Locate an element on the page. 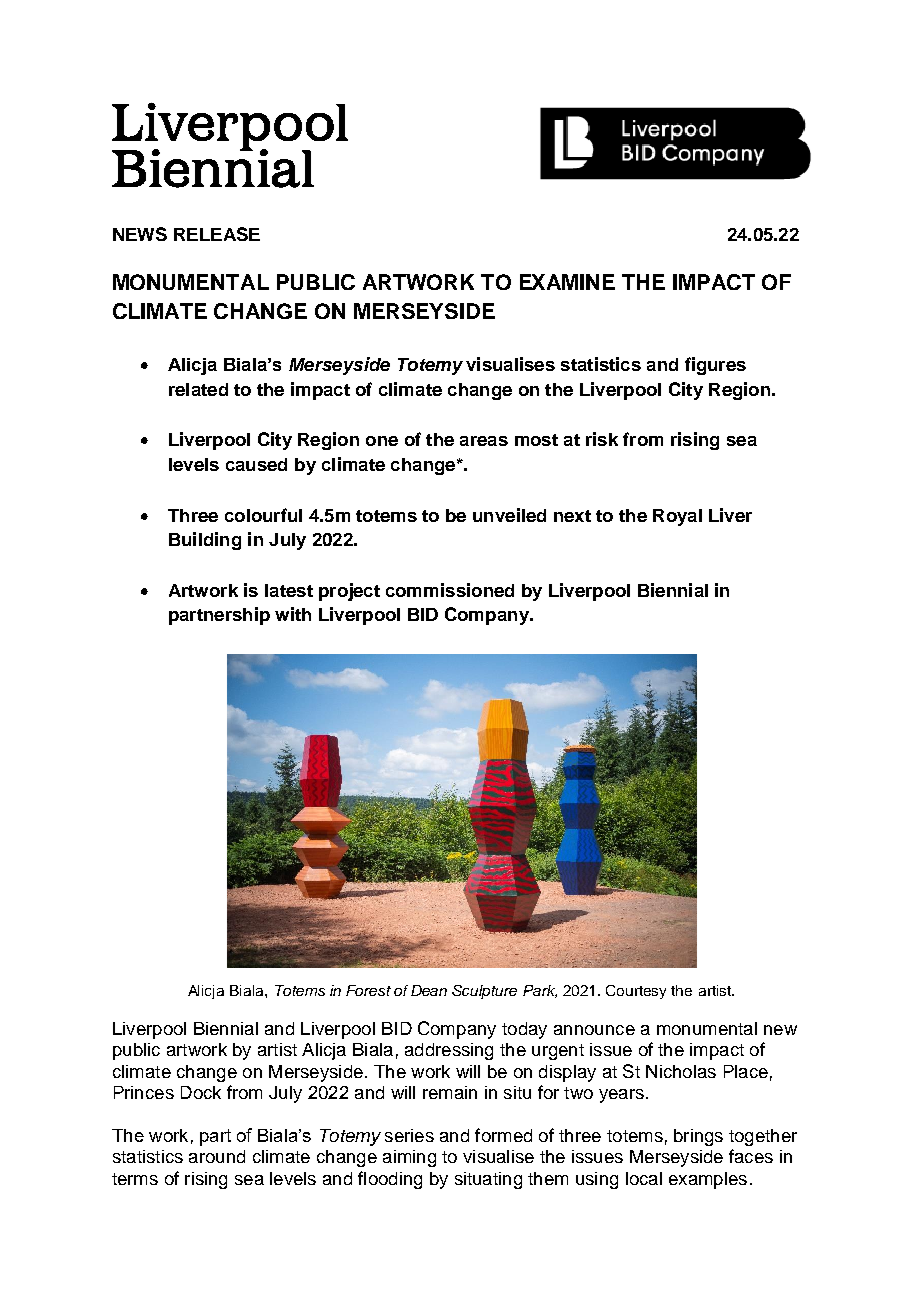  EXAMINE is located at coordinates (567, 282).
